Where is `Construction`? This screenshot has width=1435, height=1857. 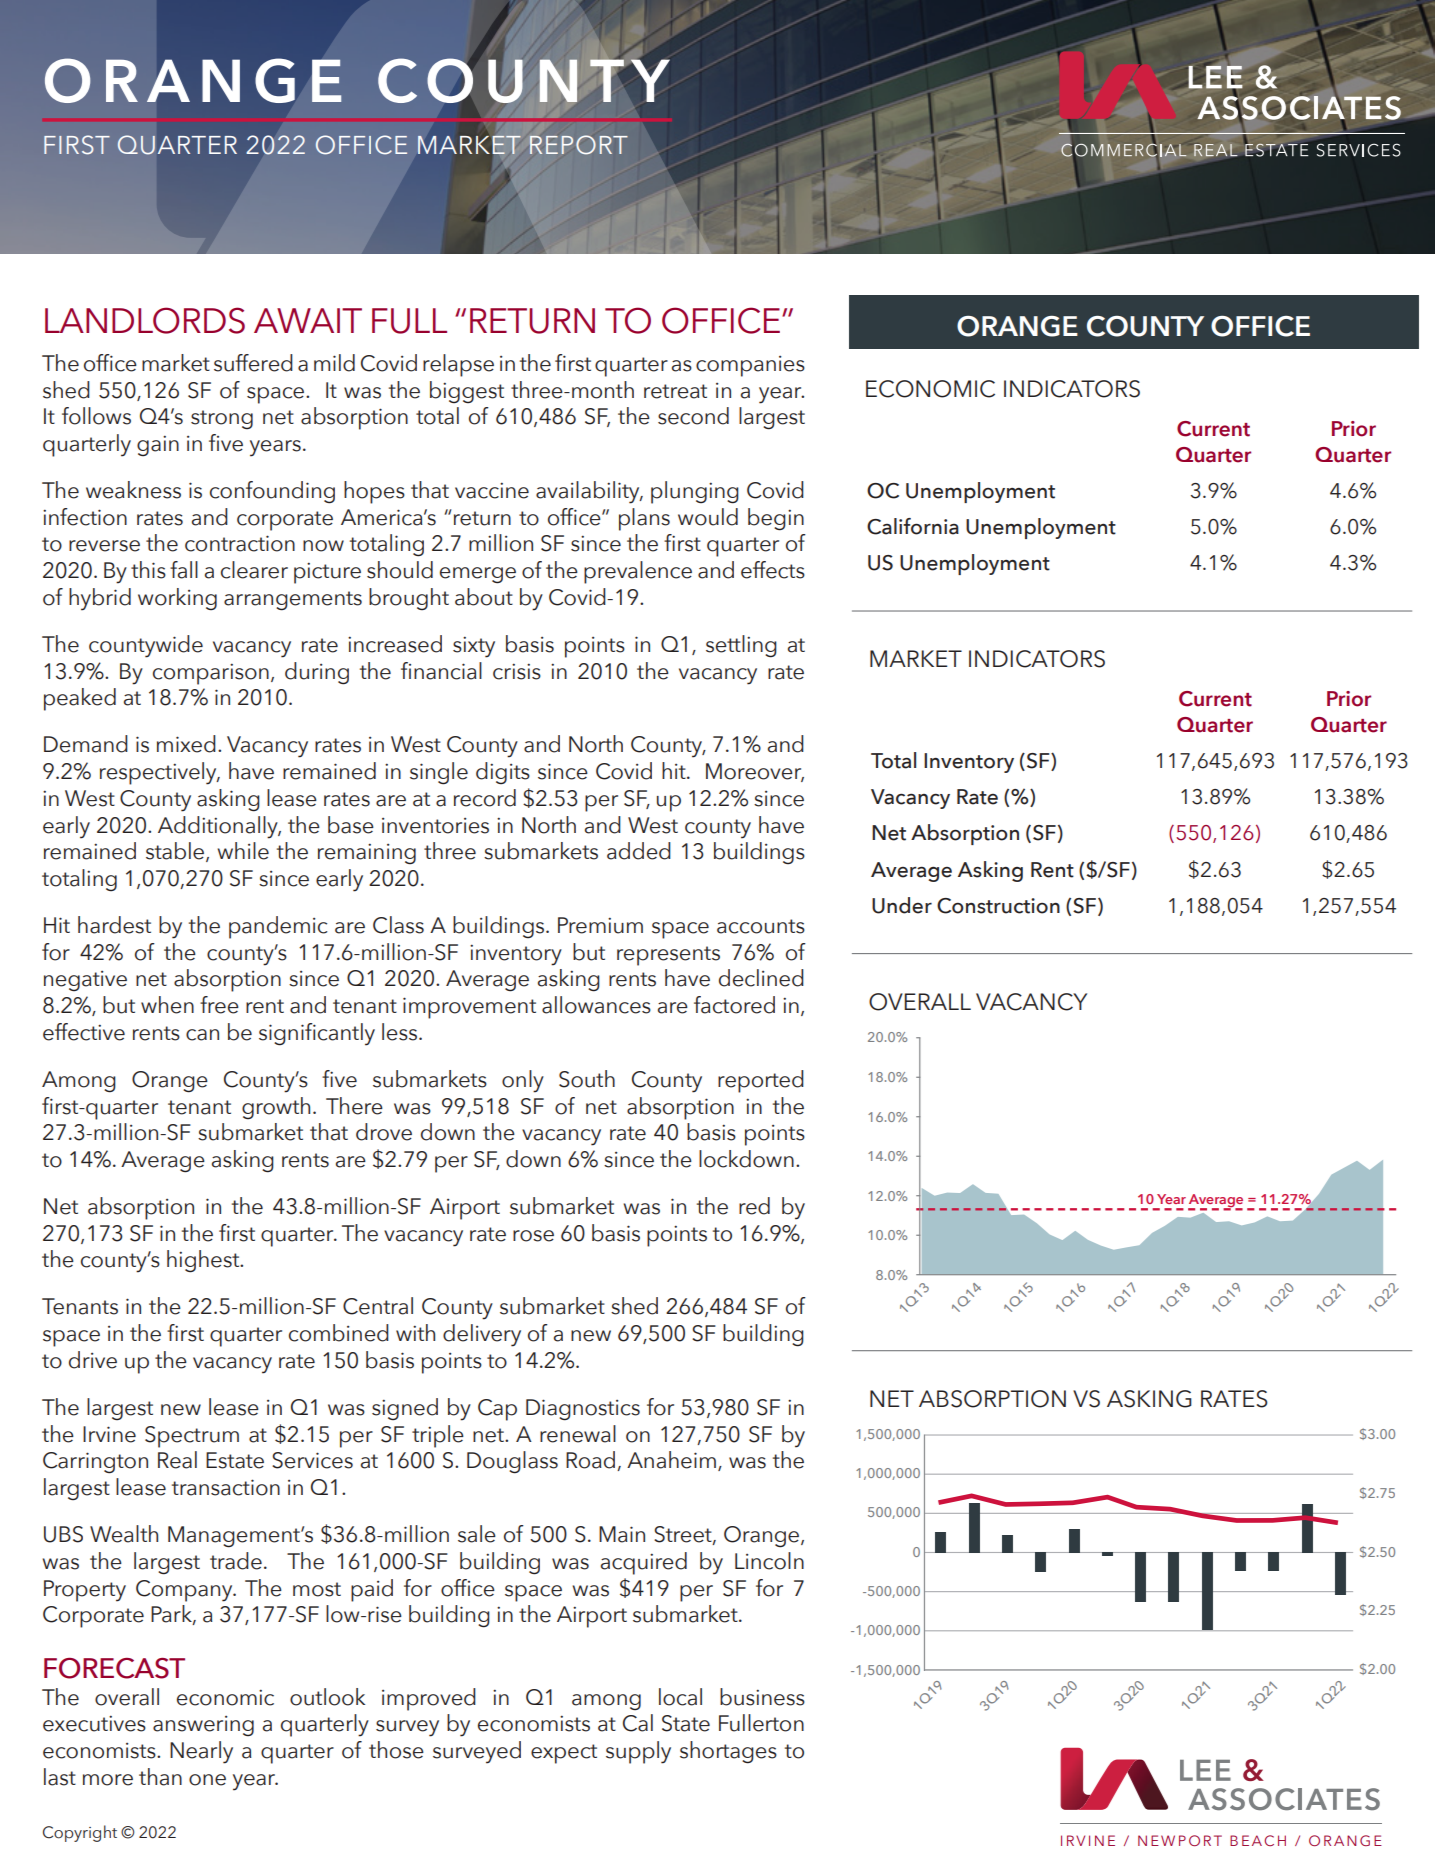
Construction is located at coordinates (998, 906).
